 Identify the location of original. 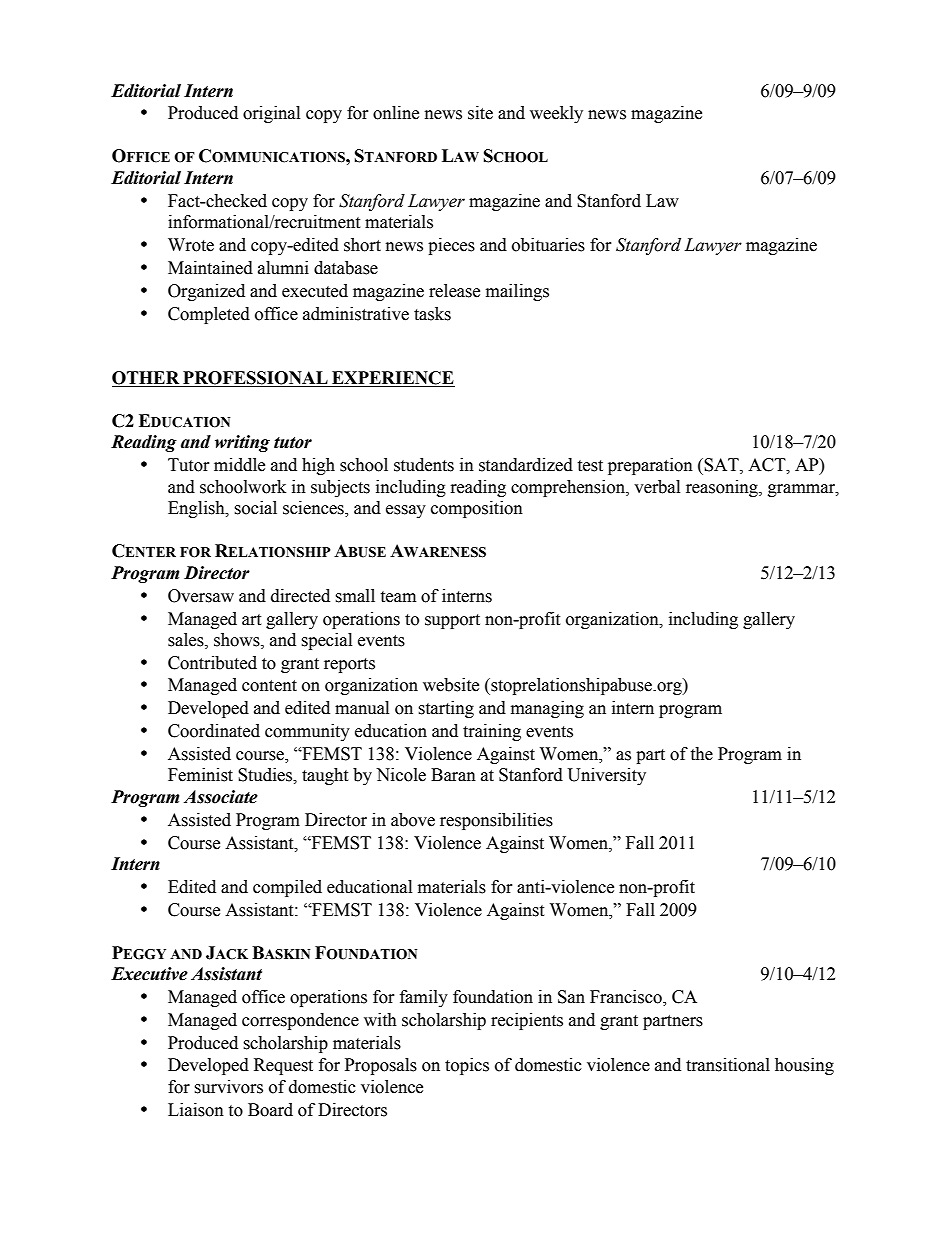
(271, 114).
